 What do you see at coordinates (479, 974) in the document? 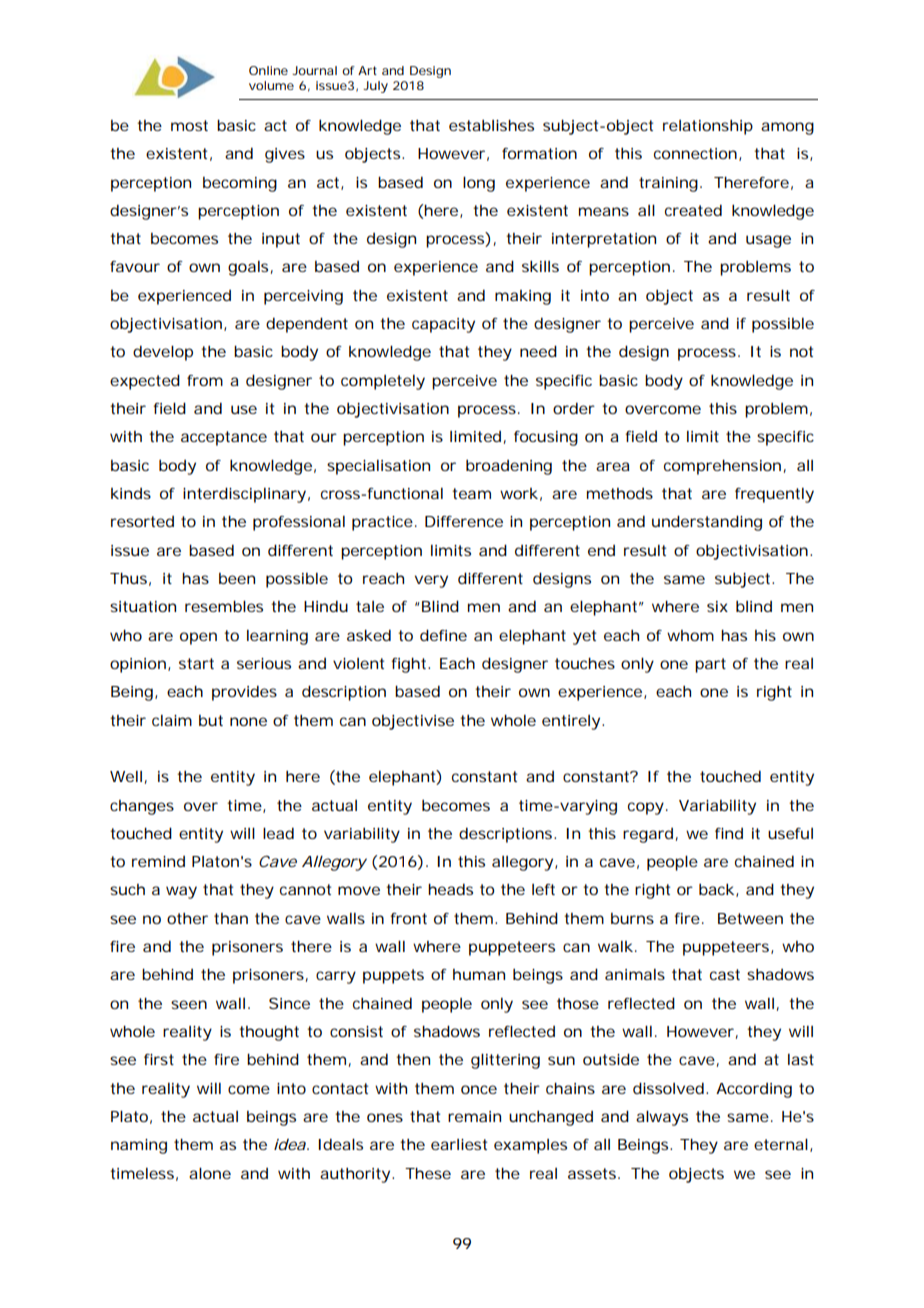
I see `human` at bounding box center [479, 974].
